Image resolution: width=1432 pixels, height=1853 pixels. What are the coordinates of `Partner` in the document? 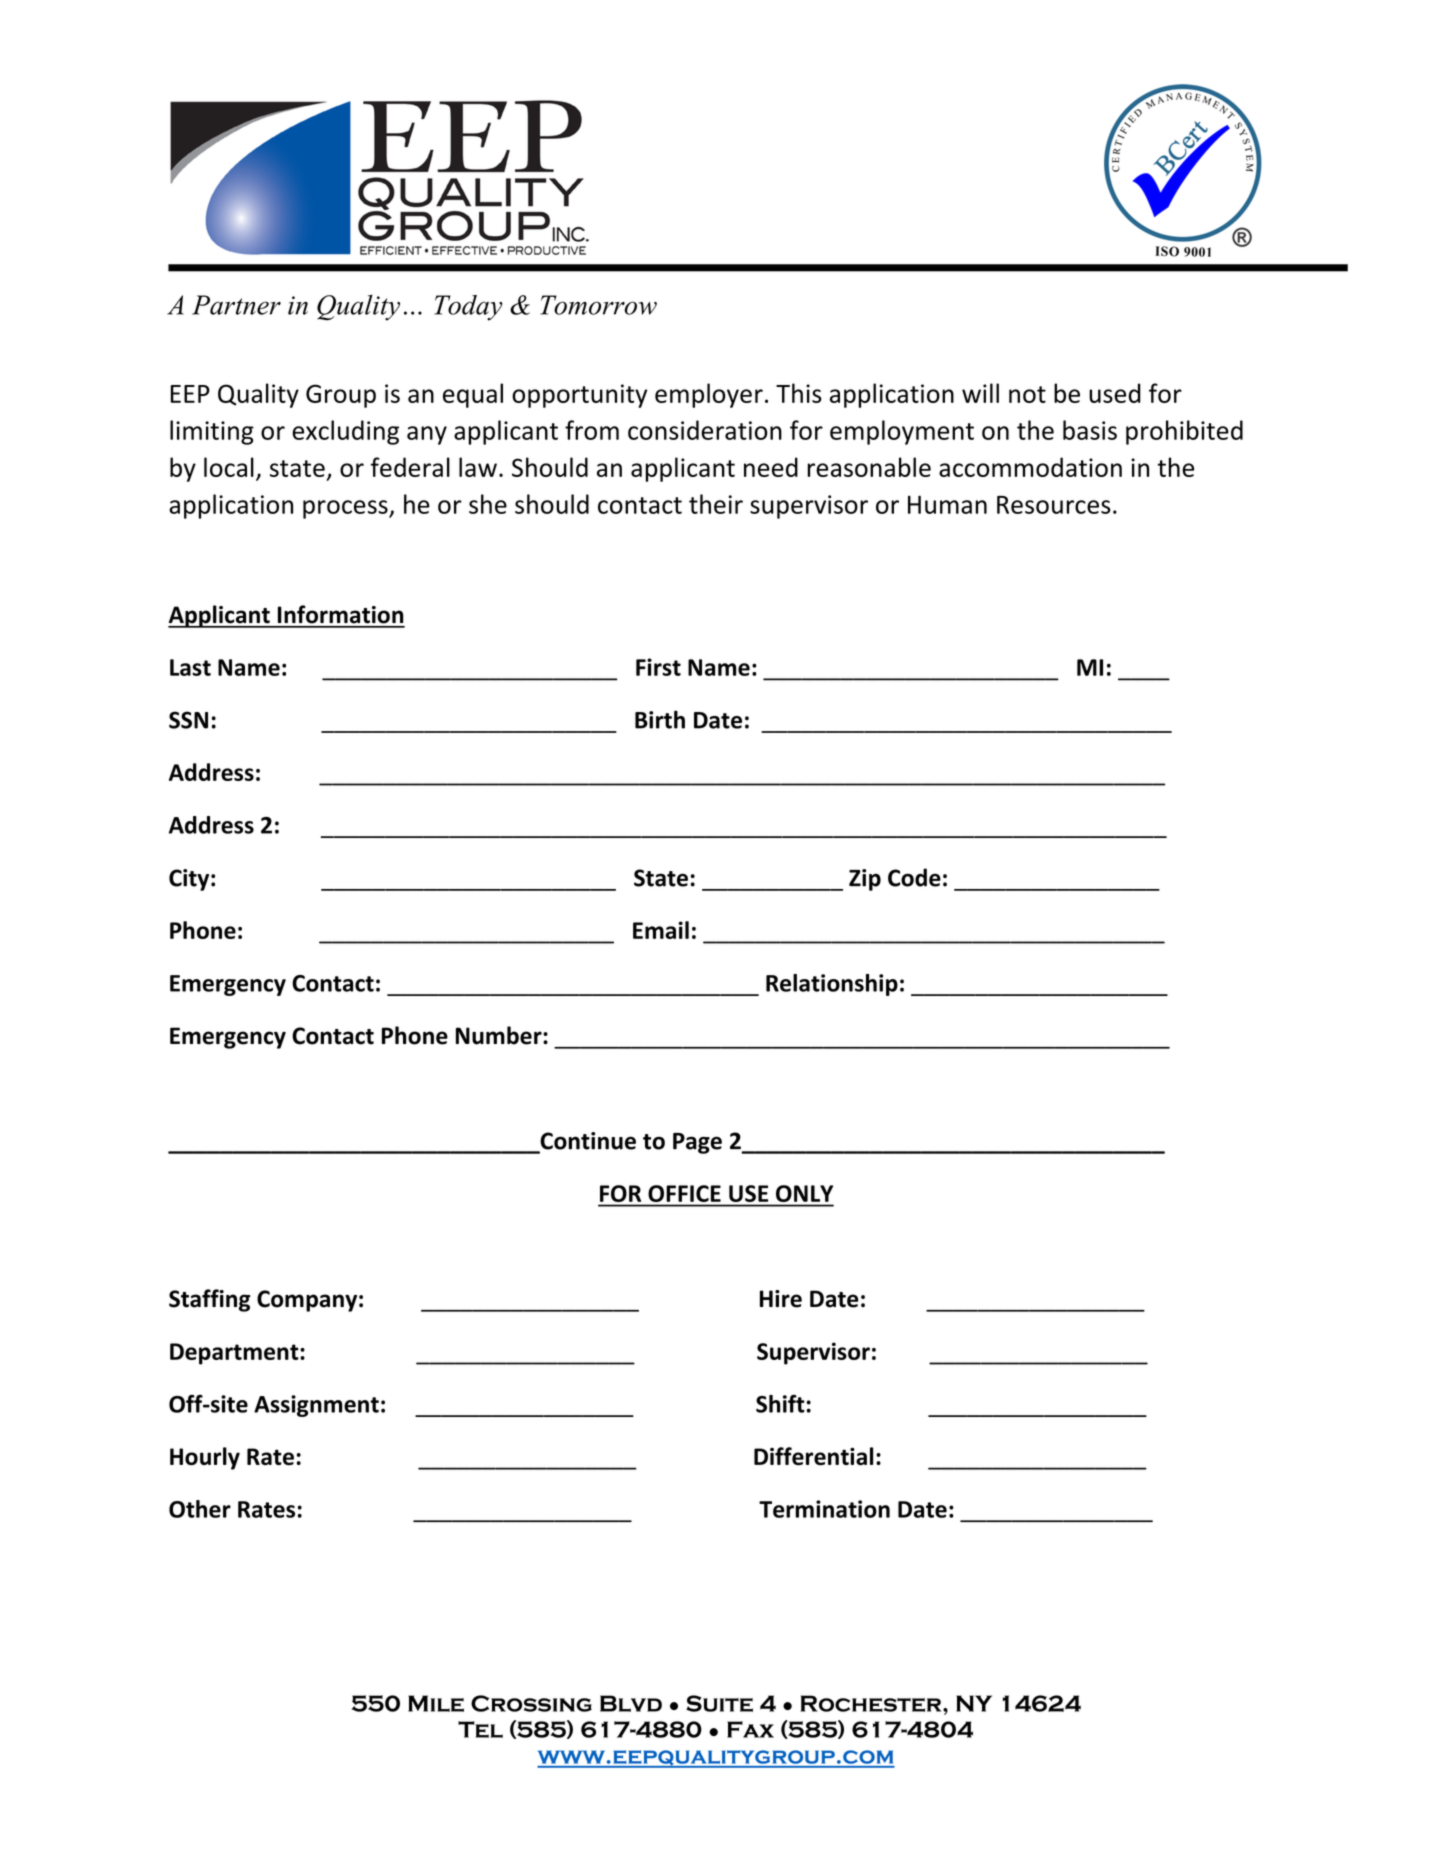 It's located at (236, 305).
